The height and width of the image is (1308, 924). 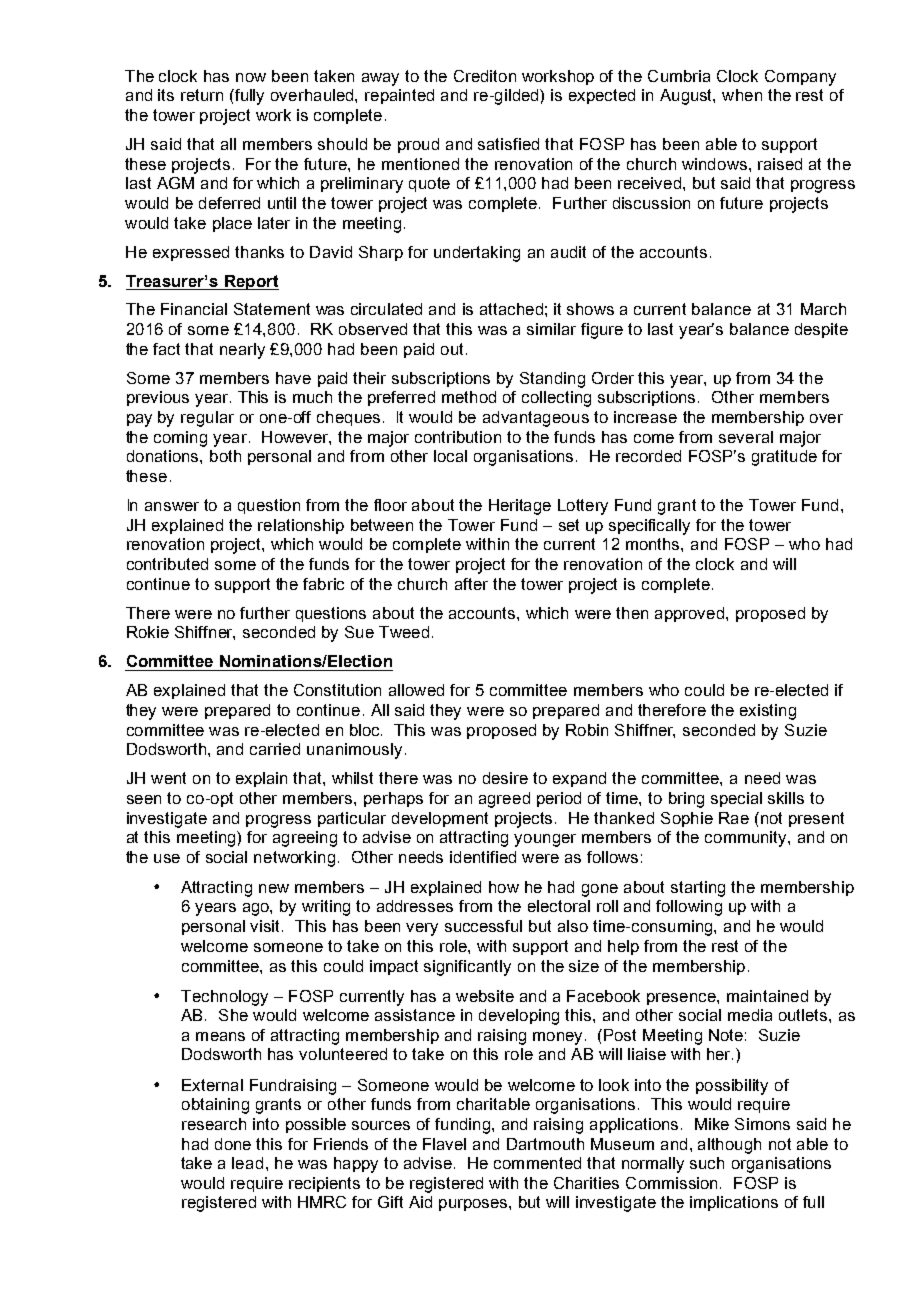 What do you see at coordinates (202, 95) in the image?
I see `return` at bounding box center [202, 95].
